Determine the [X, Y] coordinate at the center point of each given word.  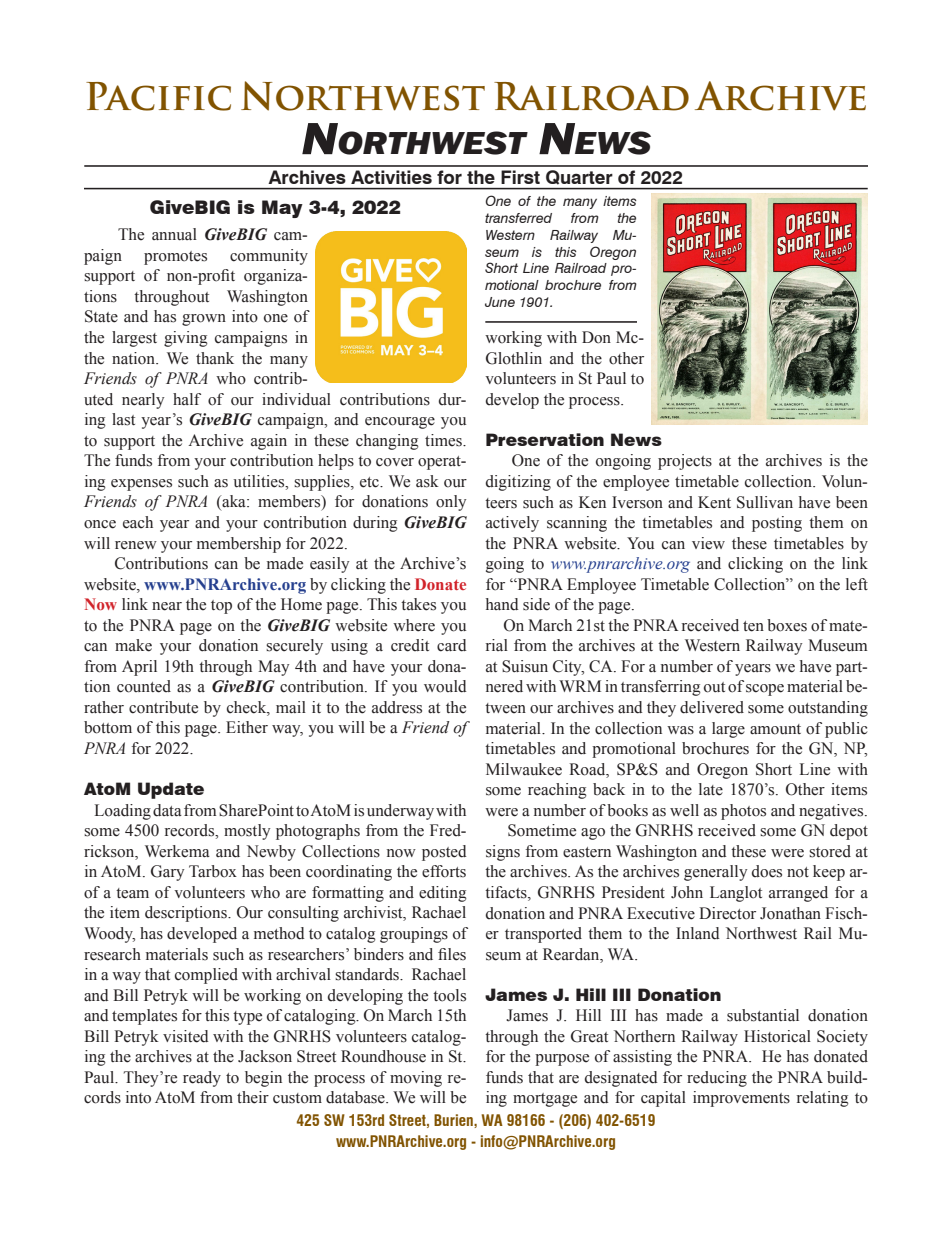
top [221, 607]
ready [202, 1079]
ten [753, 626]
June [500, 302]
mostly [247, 832]
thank [215, 358]
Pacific [158, 96]
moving [416, 1079]
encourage [400, 423]
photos [743, 812]
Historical [777, 1036]
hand [502, 604]
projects [685, 462]
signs [503, 853]
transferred [518, 218]
